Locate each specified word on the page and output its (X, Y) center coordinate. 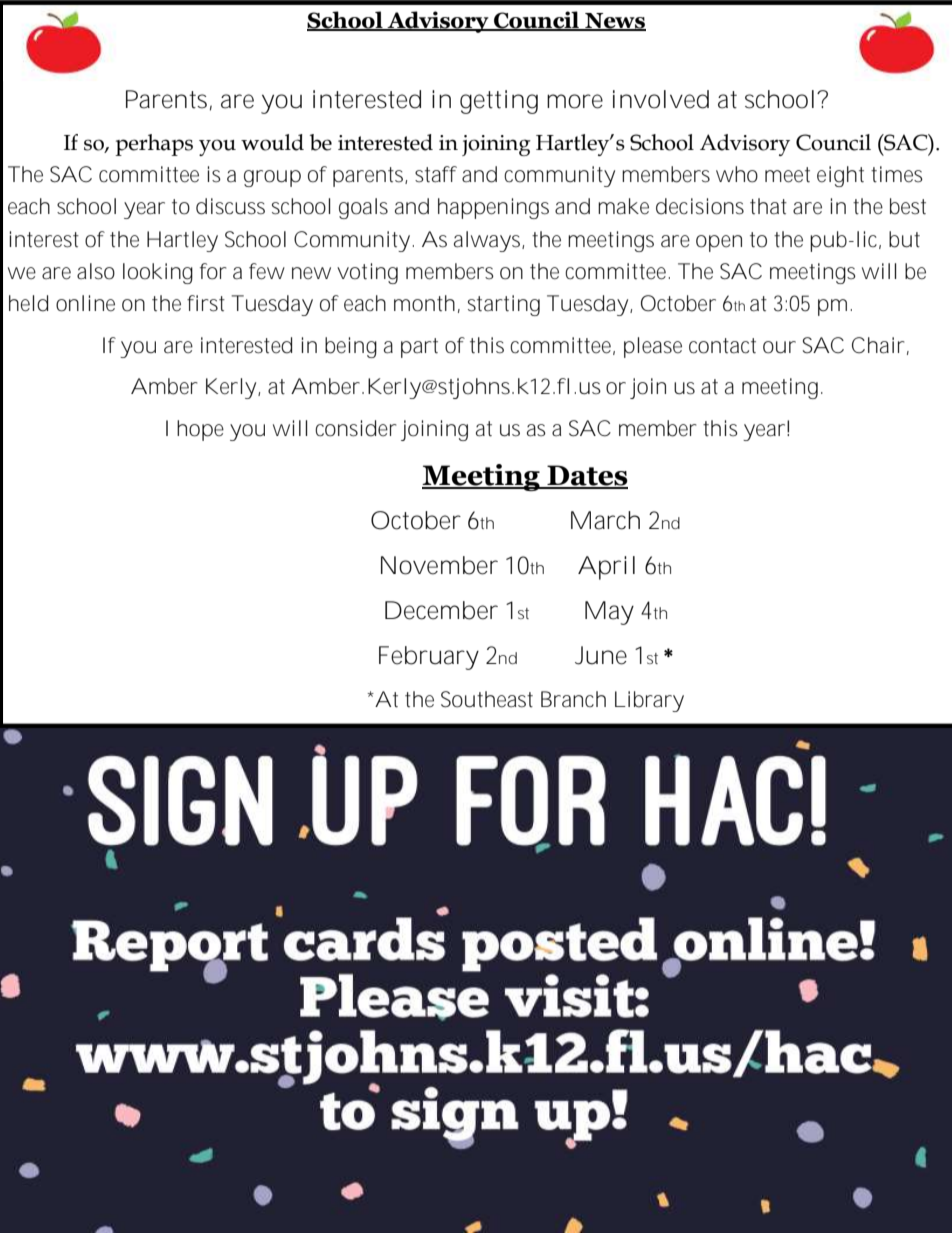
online (85, 303)
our (779, 347)
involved (661, 99)
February (429, 658)
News (614, 22)
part (419, 348)
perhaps (154, 145)
